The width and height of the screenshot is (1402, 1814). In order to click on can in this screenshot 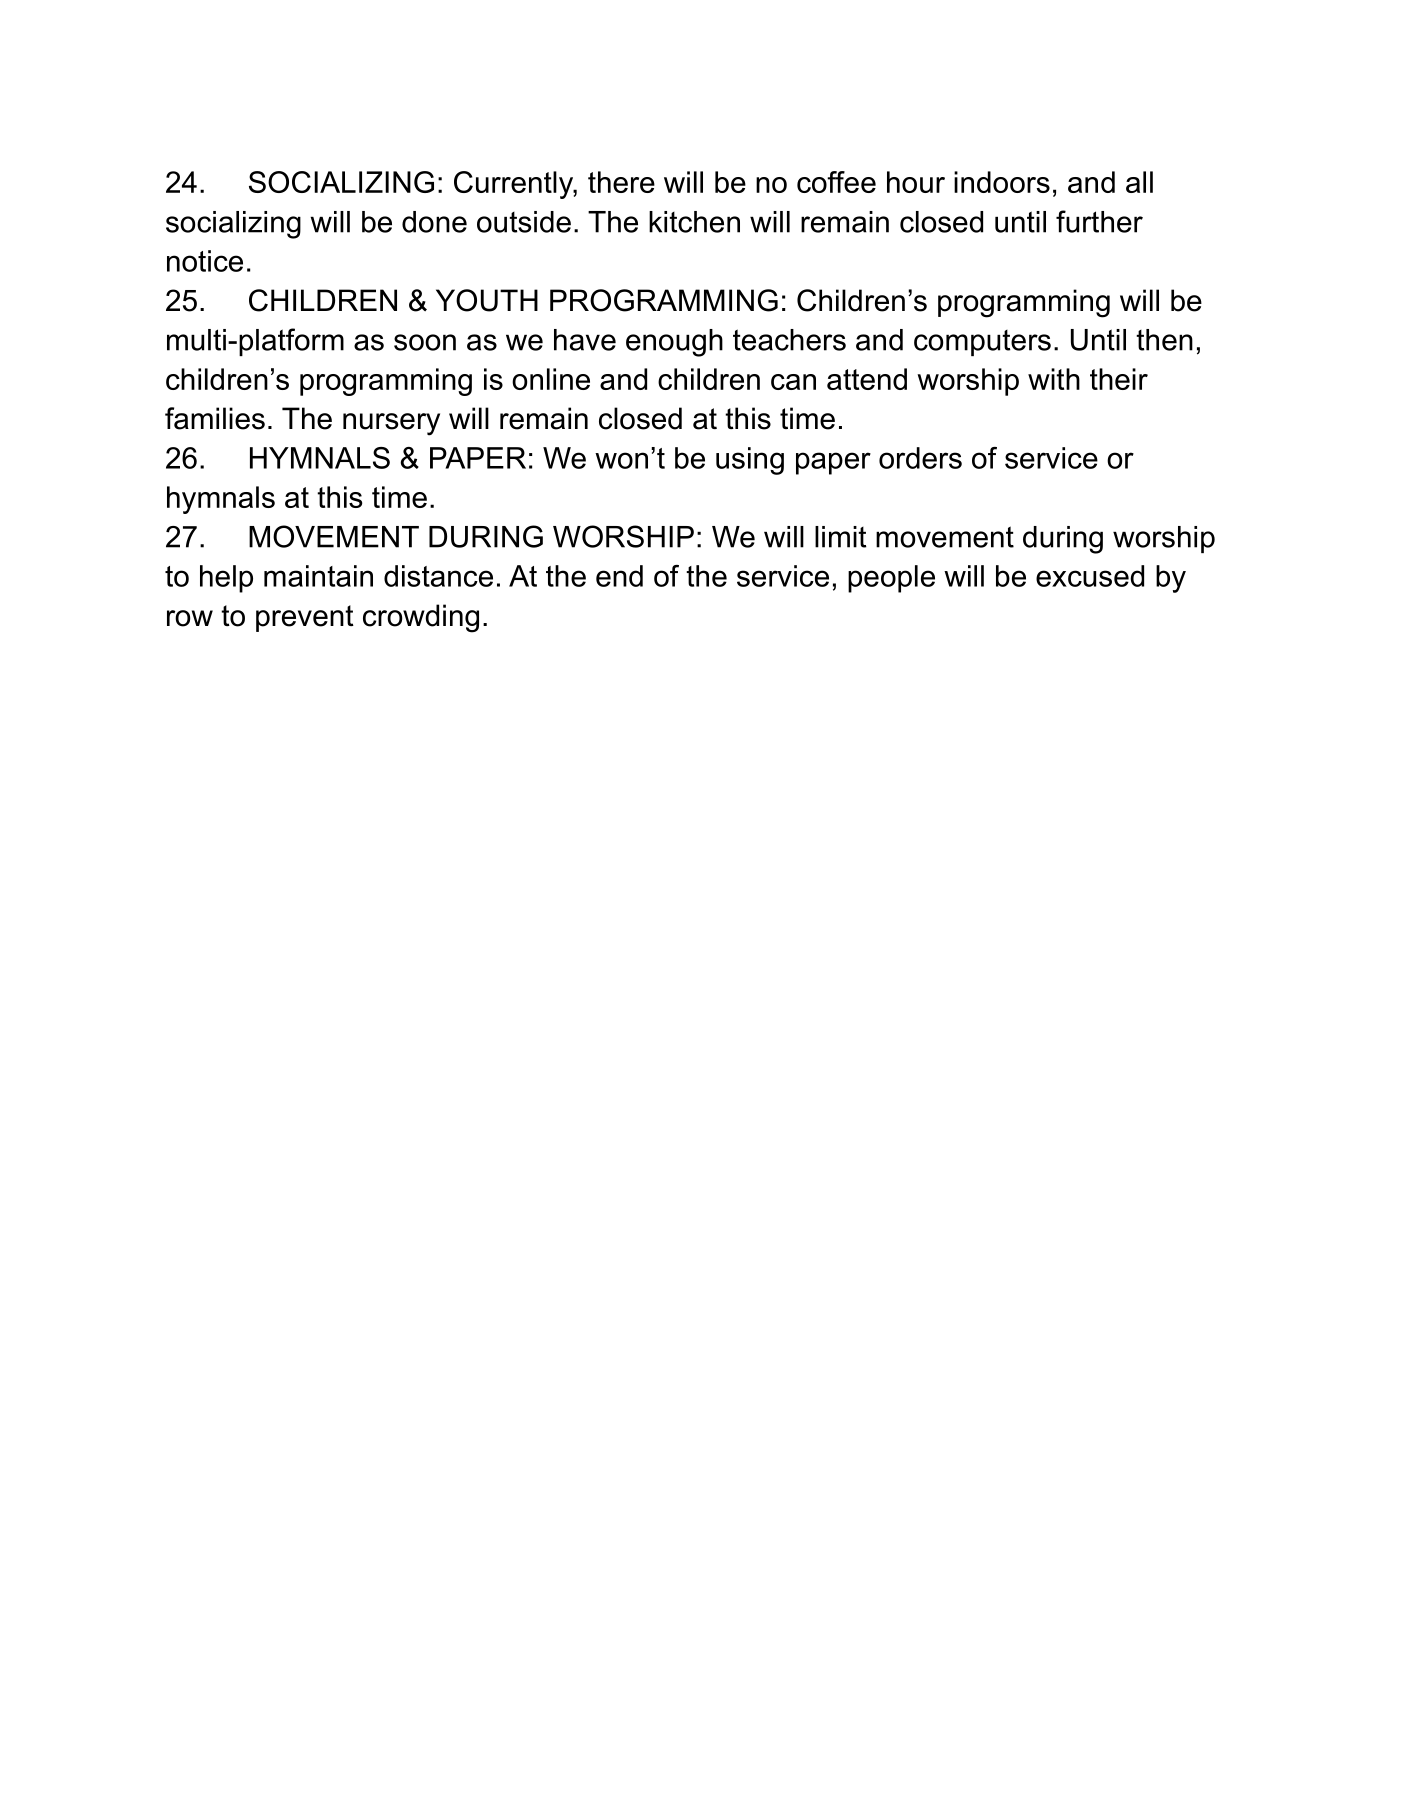, I will do `click(793, 382)`.
